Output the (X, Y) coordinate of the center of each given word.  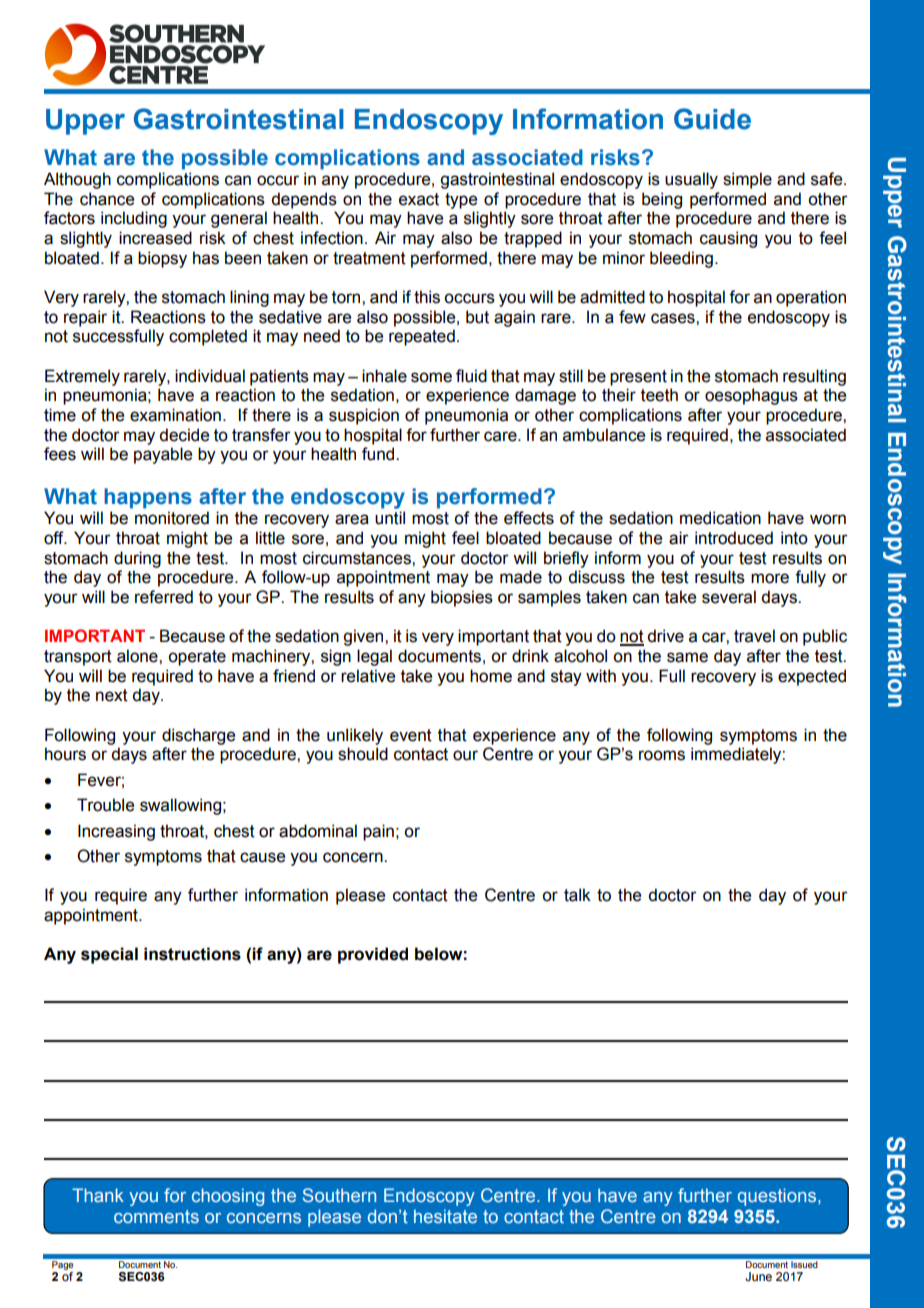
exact (419, 199)
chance (107, 199)
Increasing (116, 832)
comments (156, 1216)
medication (720, 518)
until (390, 518)
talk (577, 895)
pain (378, 832)
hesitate (445, 1216)
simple (747, 180)
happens (148, 498)
